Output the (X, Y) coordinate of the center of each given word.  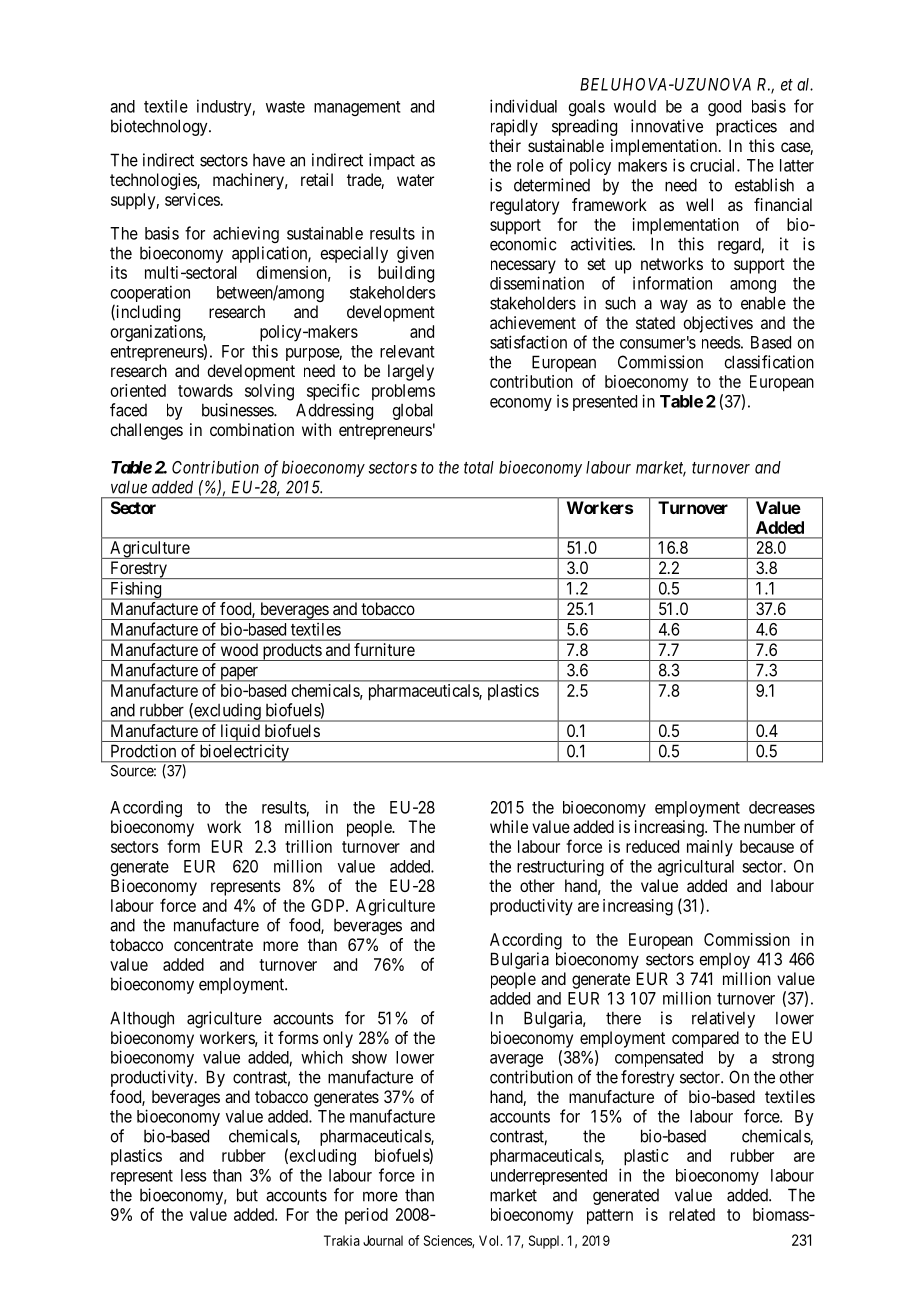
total (479, 467)
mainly (710, 848)
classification (769, 362)
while (509, 826)
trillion (308, 846)
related (692, 1214)
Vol (490, 1240)
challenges (146, 431)
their (505, 145)
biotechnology (160, 127)
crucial (714, 165)
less (194, 1175)
